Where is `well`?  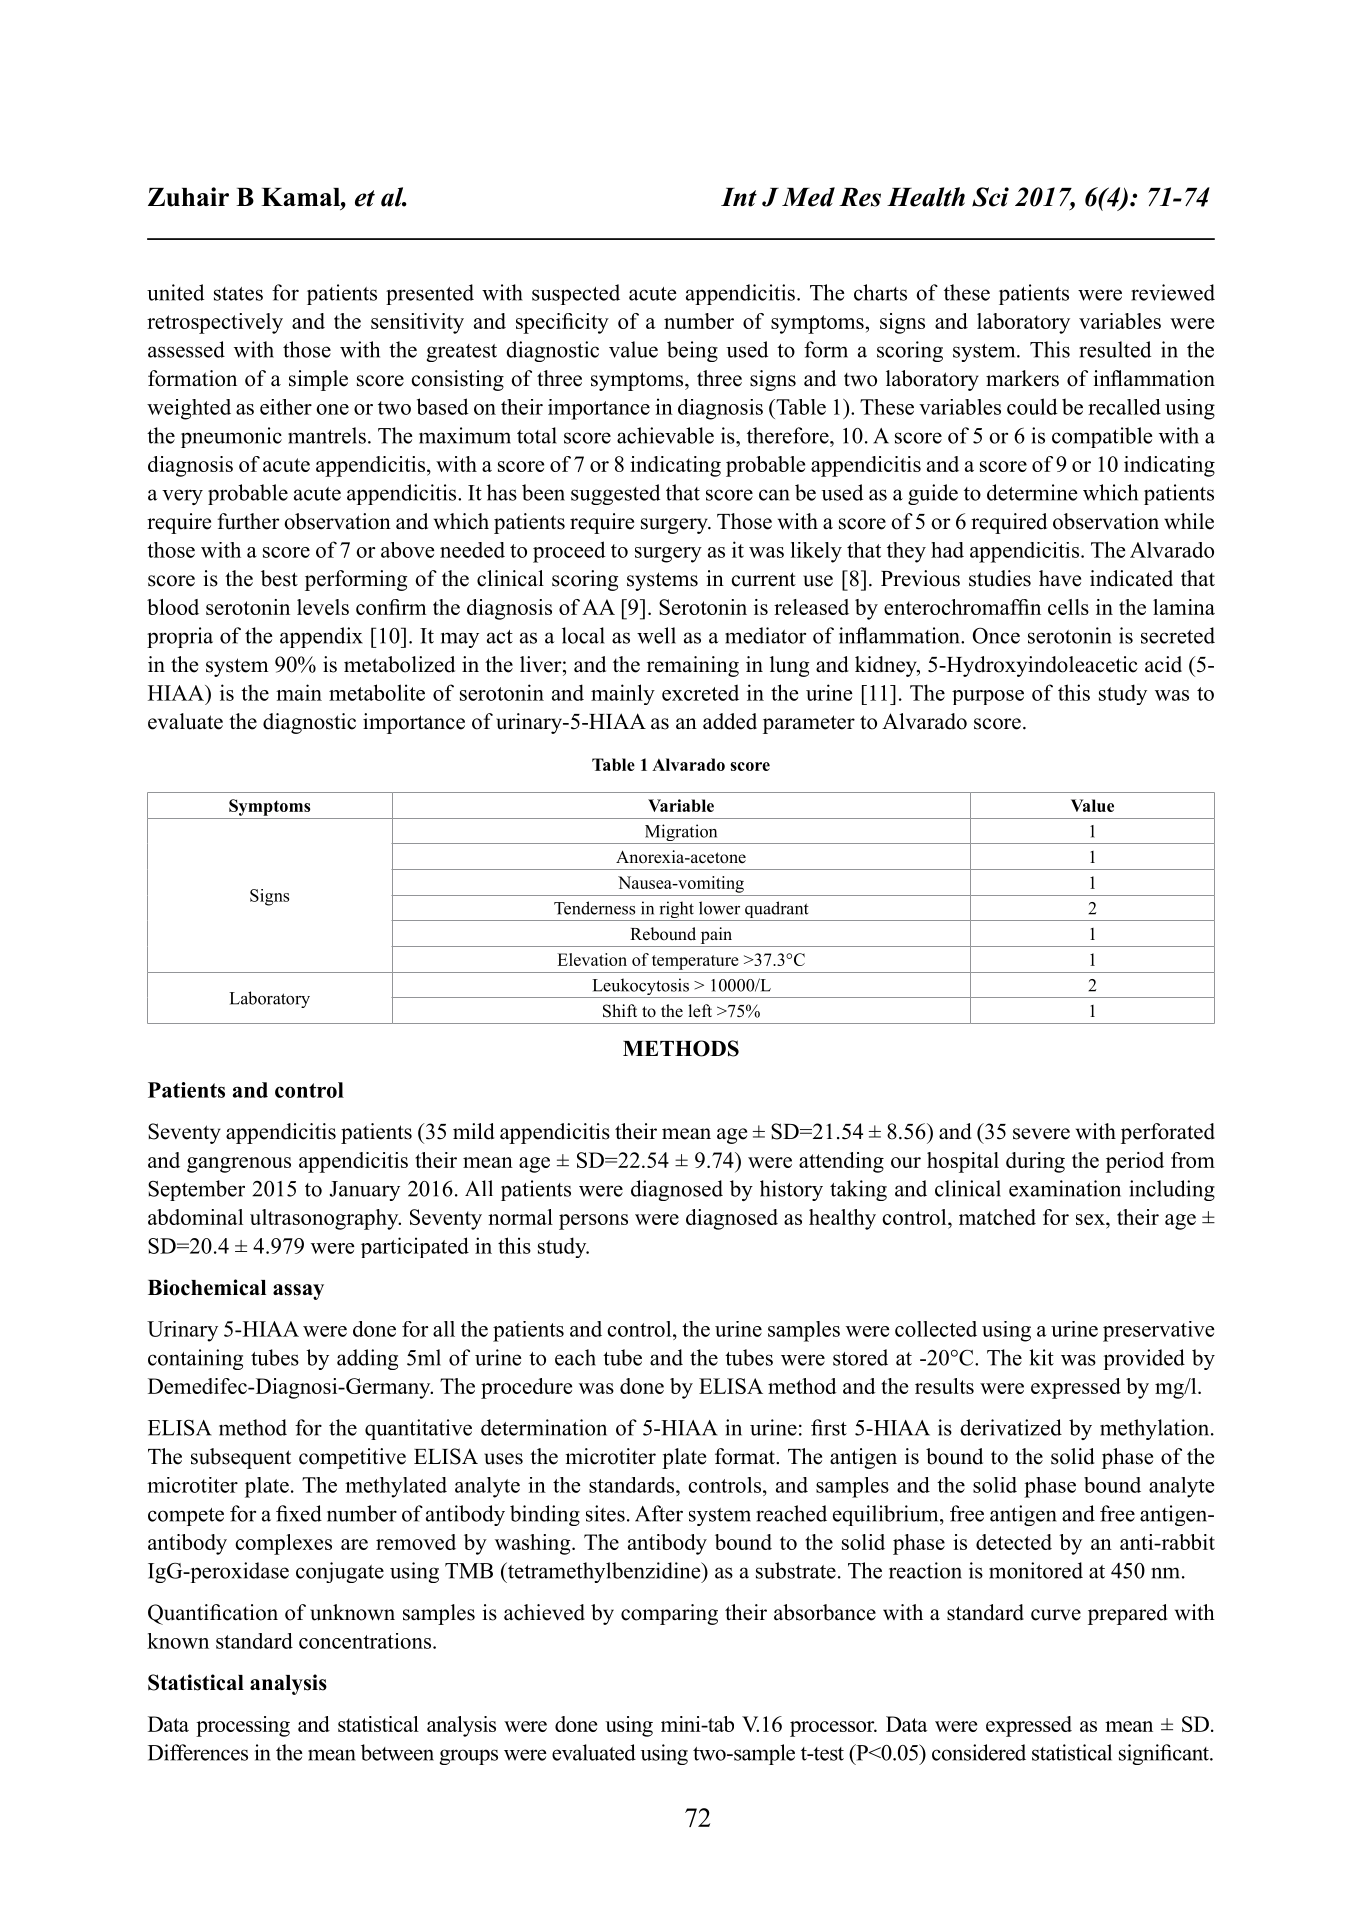
well is located at coordinates (656, 635).
